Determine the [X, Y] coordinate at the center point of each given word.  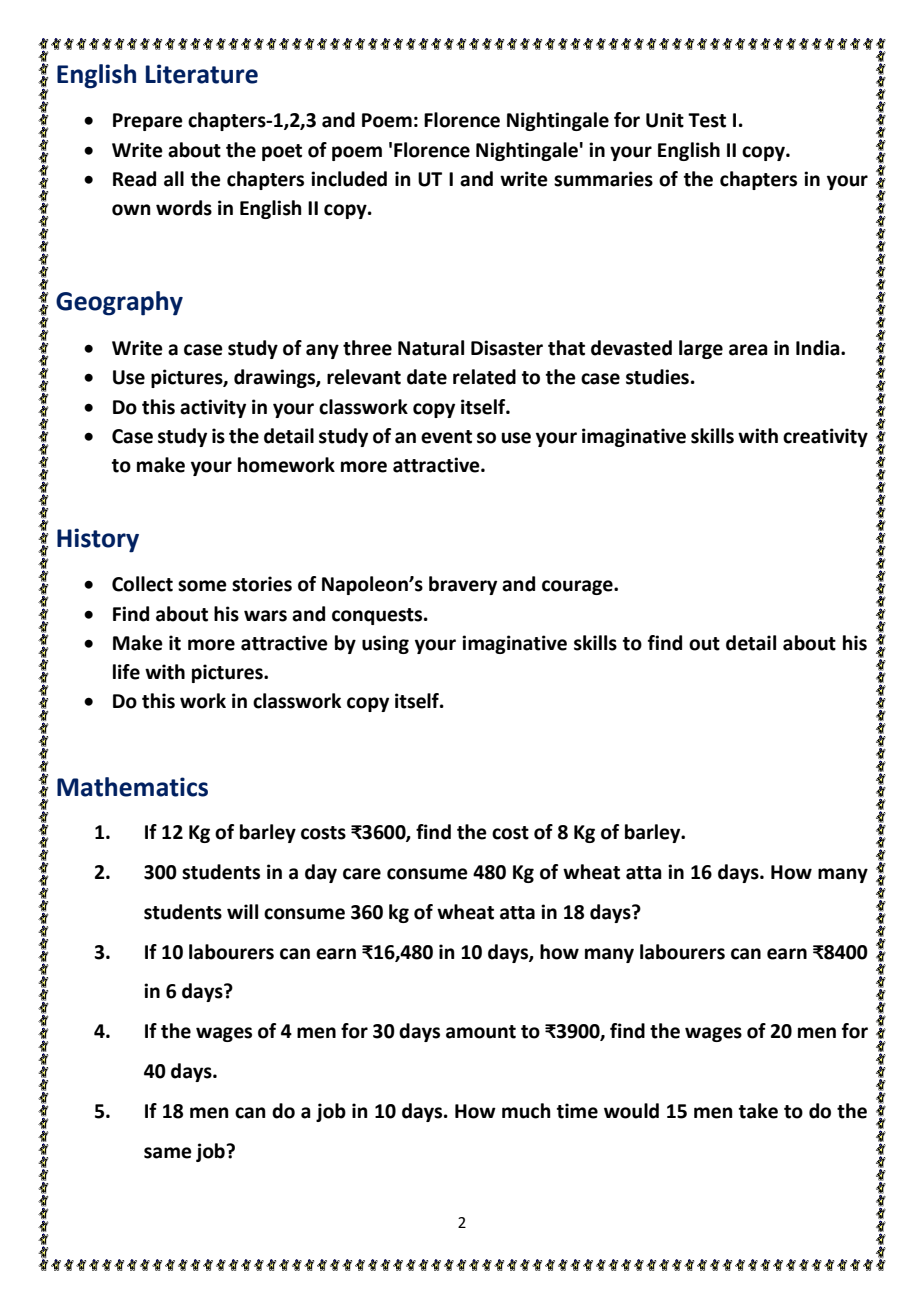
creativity [825, 437]
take [758, 1111]
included [349, 179]
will [242, 911]
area [748, 350]
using [385, 644]
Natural [431, 348]
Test [707, 120]
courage [578, 587]
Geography [119, 303]
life [126, 672]
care [362, 874]
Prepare [148, 122]
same [168, 1153]
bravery [463, 585]
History [98, 540]
